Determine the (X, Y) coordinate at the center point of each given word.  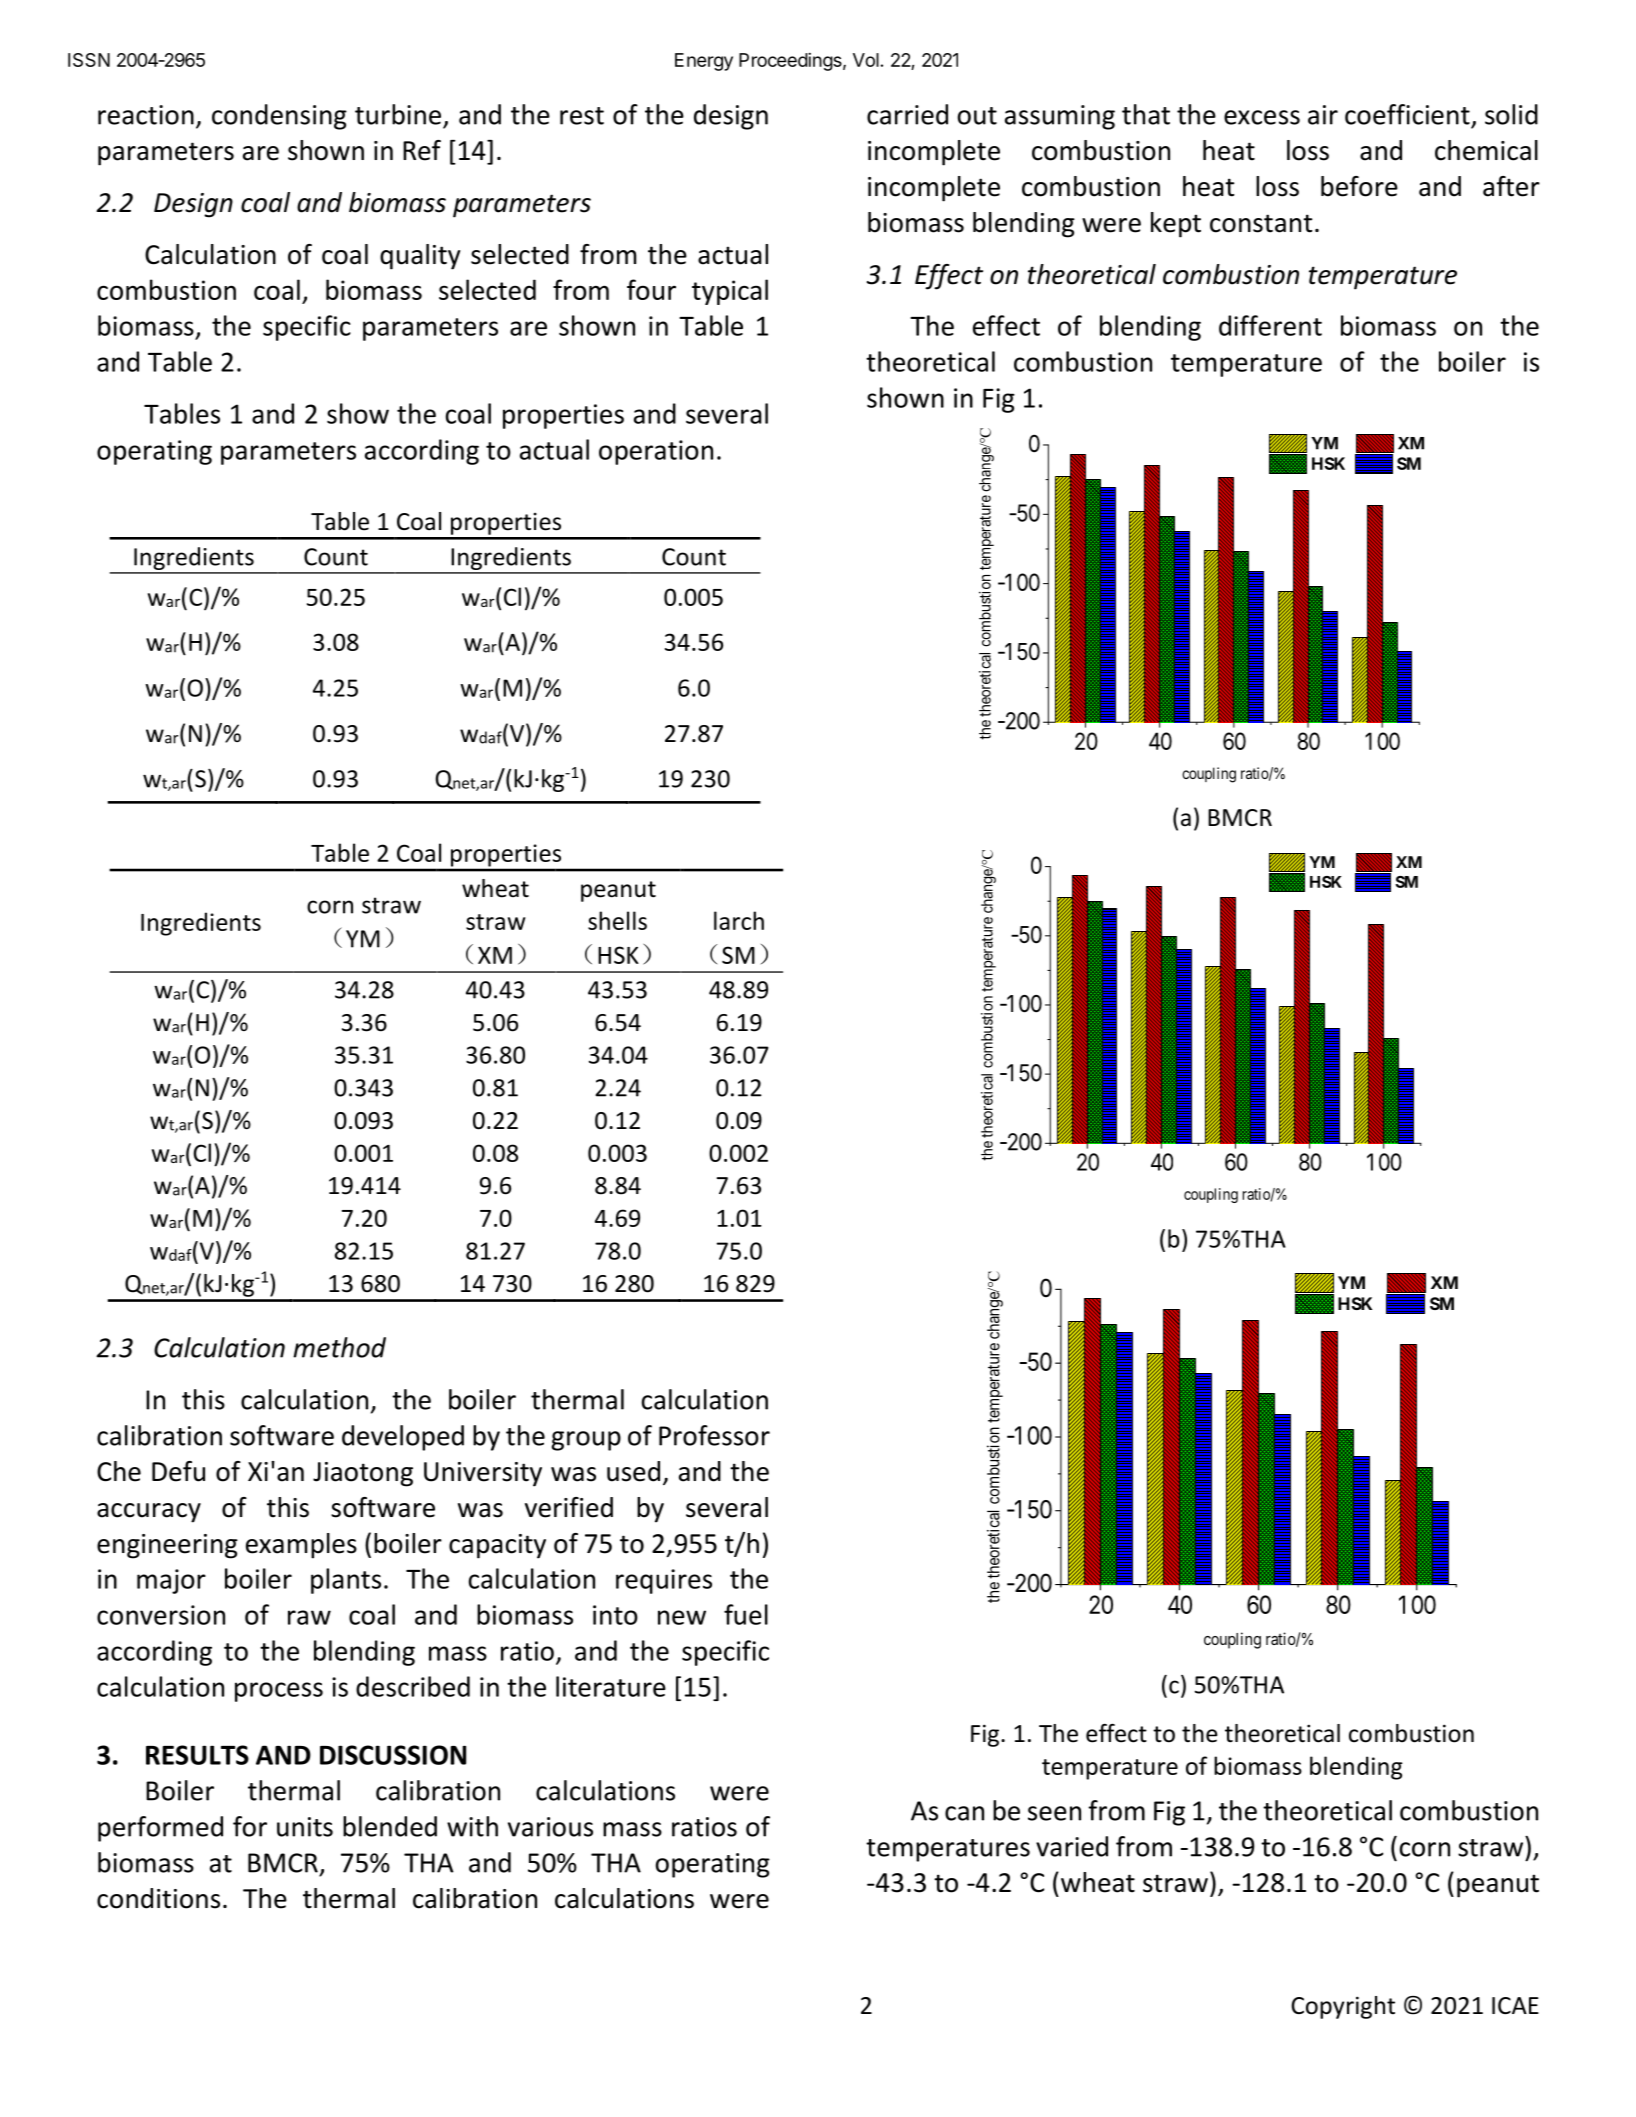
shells (617, 920)
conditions (158, 1898)
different (1270, 325)
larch (739, 920)
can (964, 1813)
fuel (746, 1614)
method (339, 1347)
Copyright (1343, 2007)
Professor (714, 1435)
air (1323, 115)
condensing (279, 117)
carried (907, 114)
